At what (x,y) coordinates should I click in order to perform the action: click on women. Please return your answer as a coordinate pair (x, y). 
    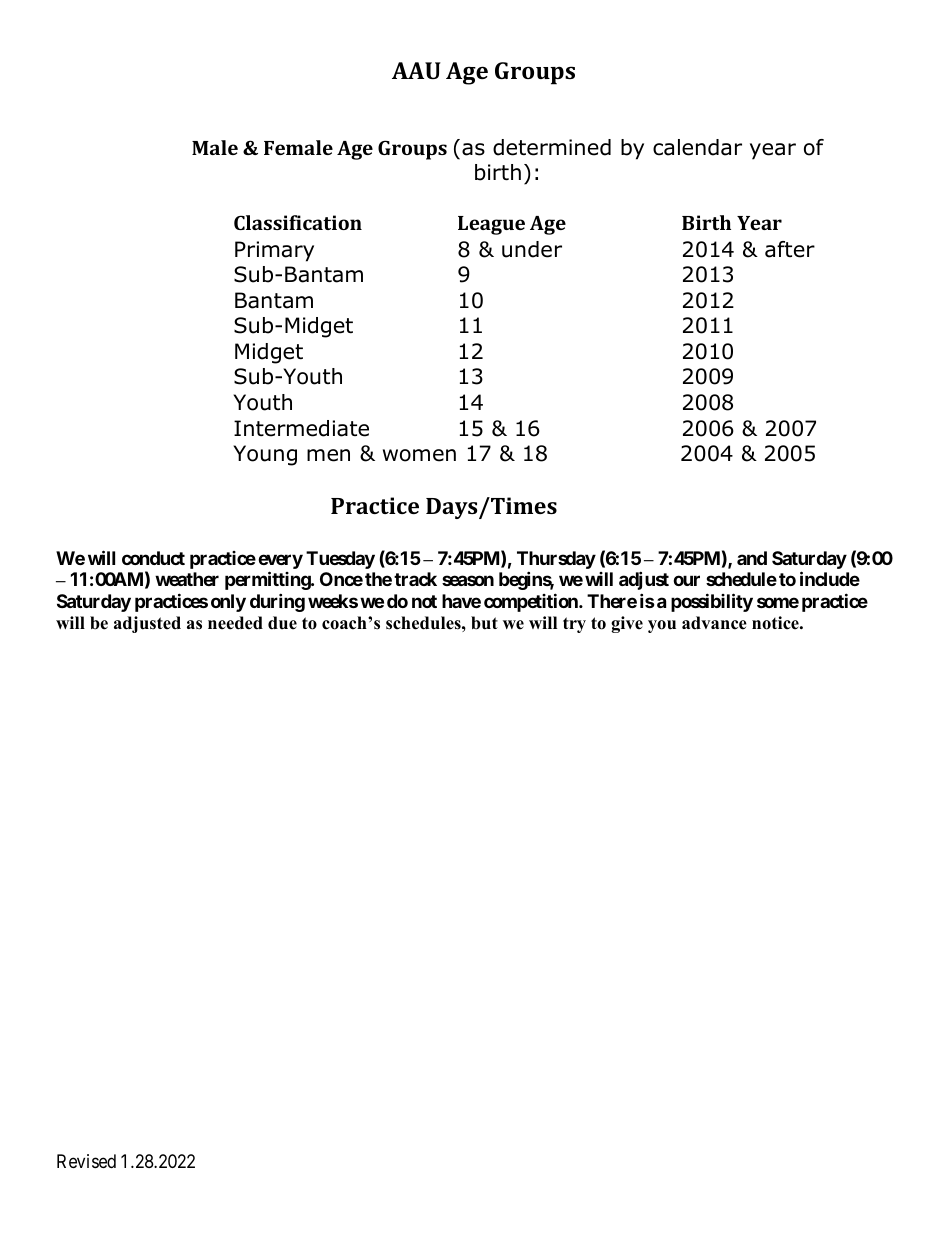
    Looking at the image, I should click on (419, 455).
